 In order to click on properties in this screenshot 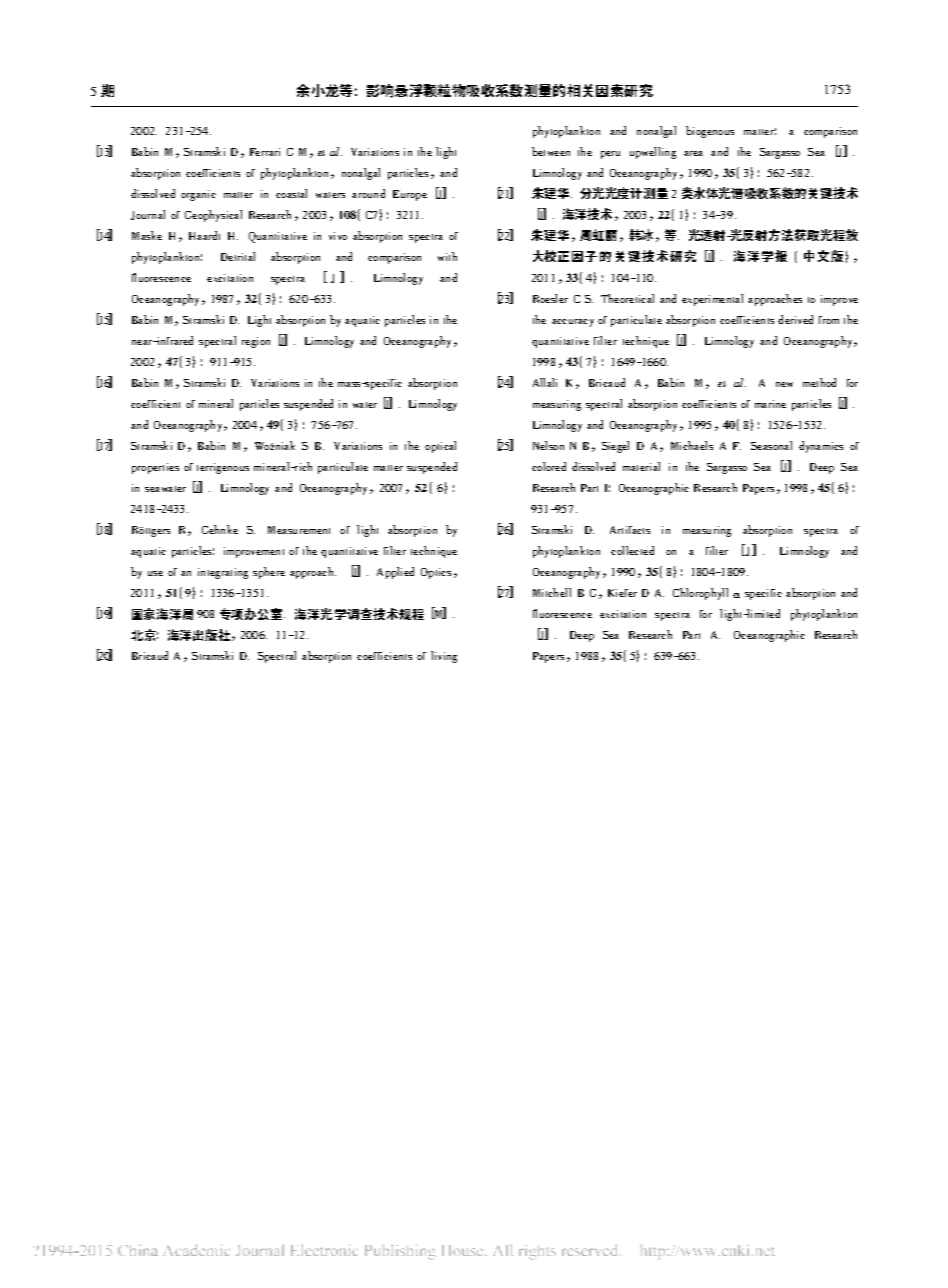, I will do `click(155, 468)`.
